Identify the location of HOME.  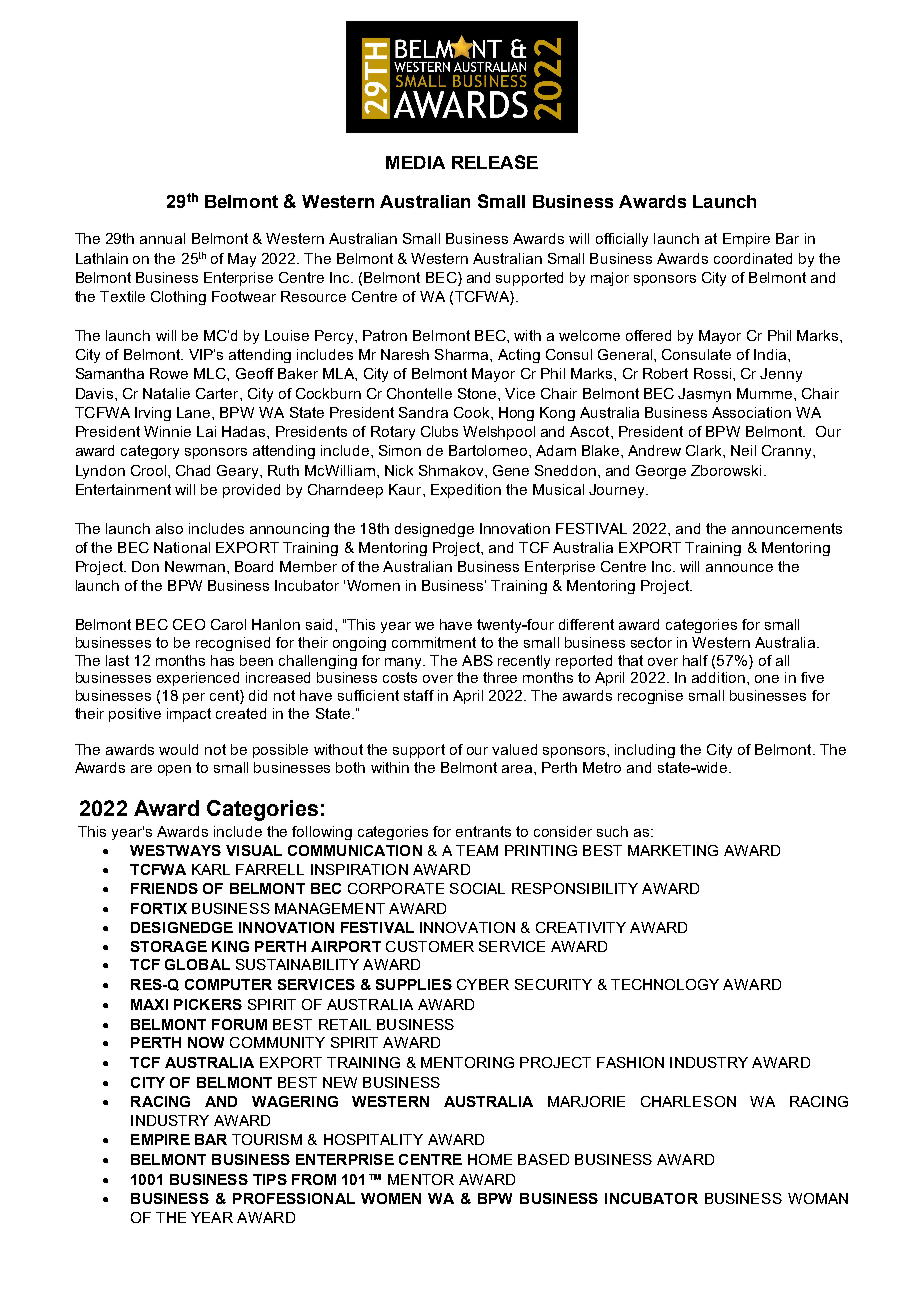
(490, 1159).
